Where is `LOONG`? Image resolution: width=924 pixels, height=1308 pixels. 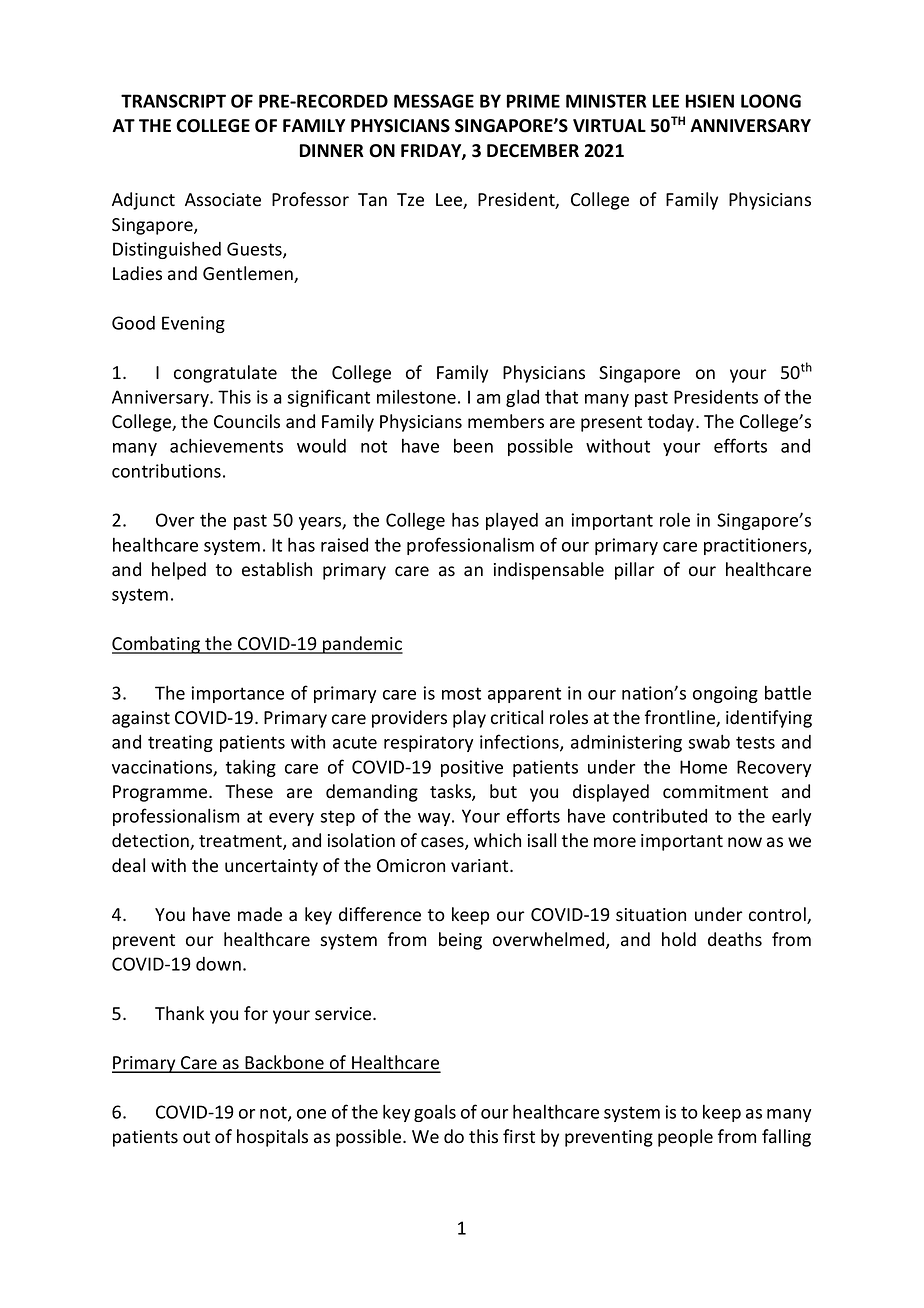
LOONG is located at coordinates (771, 101).
